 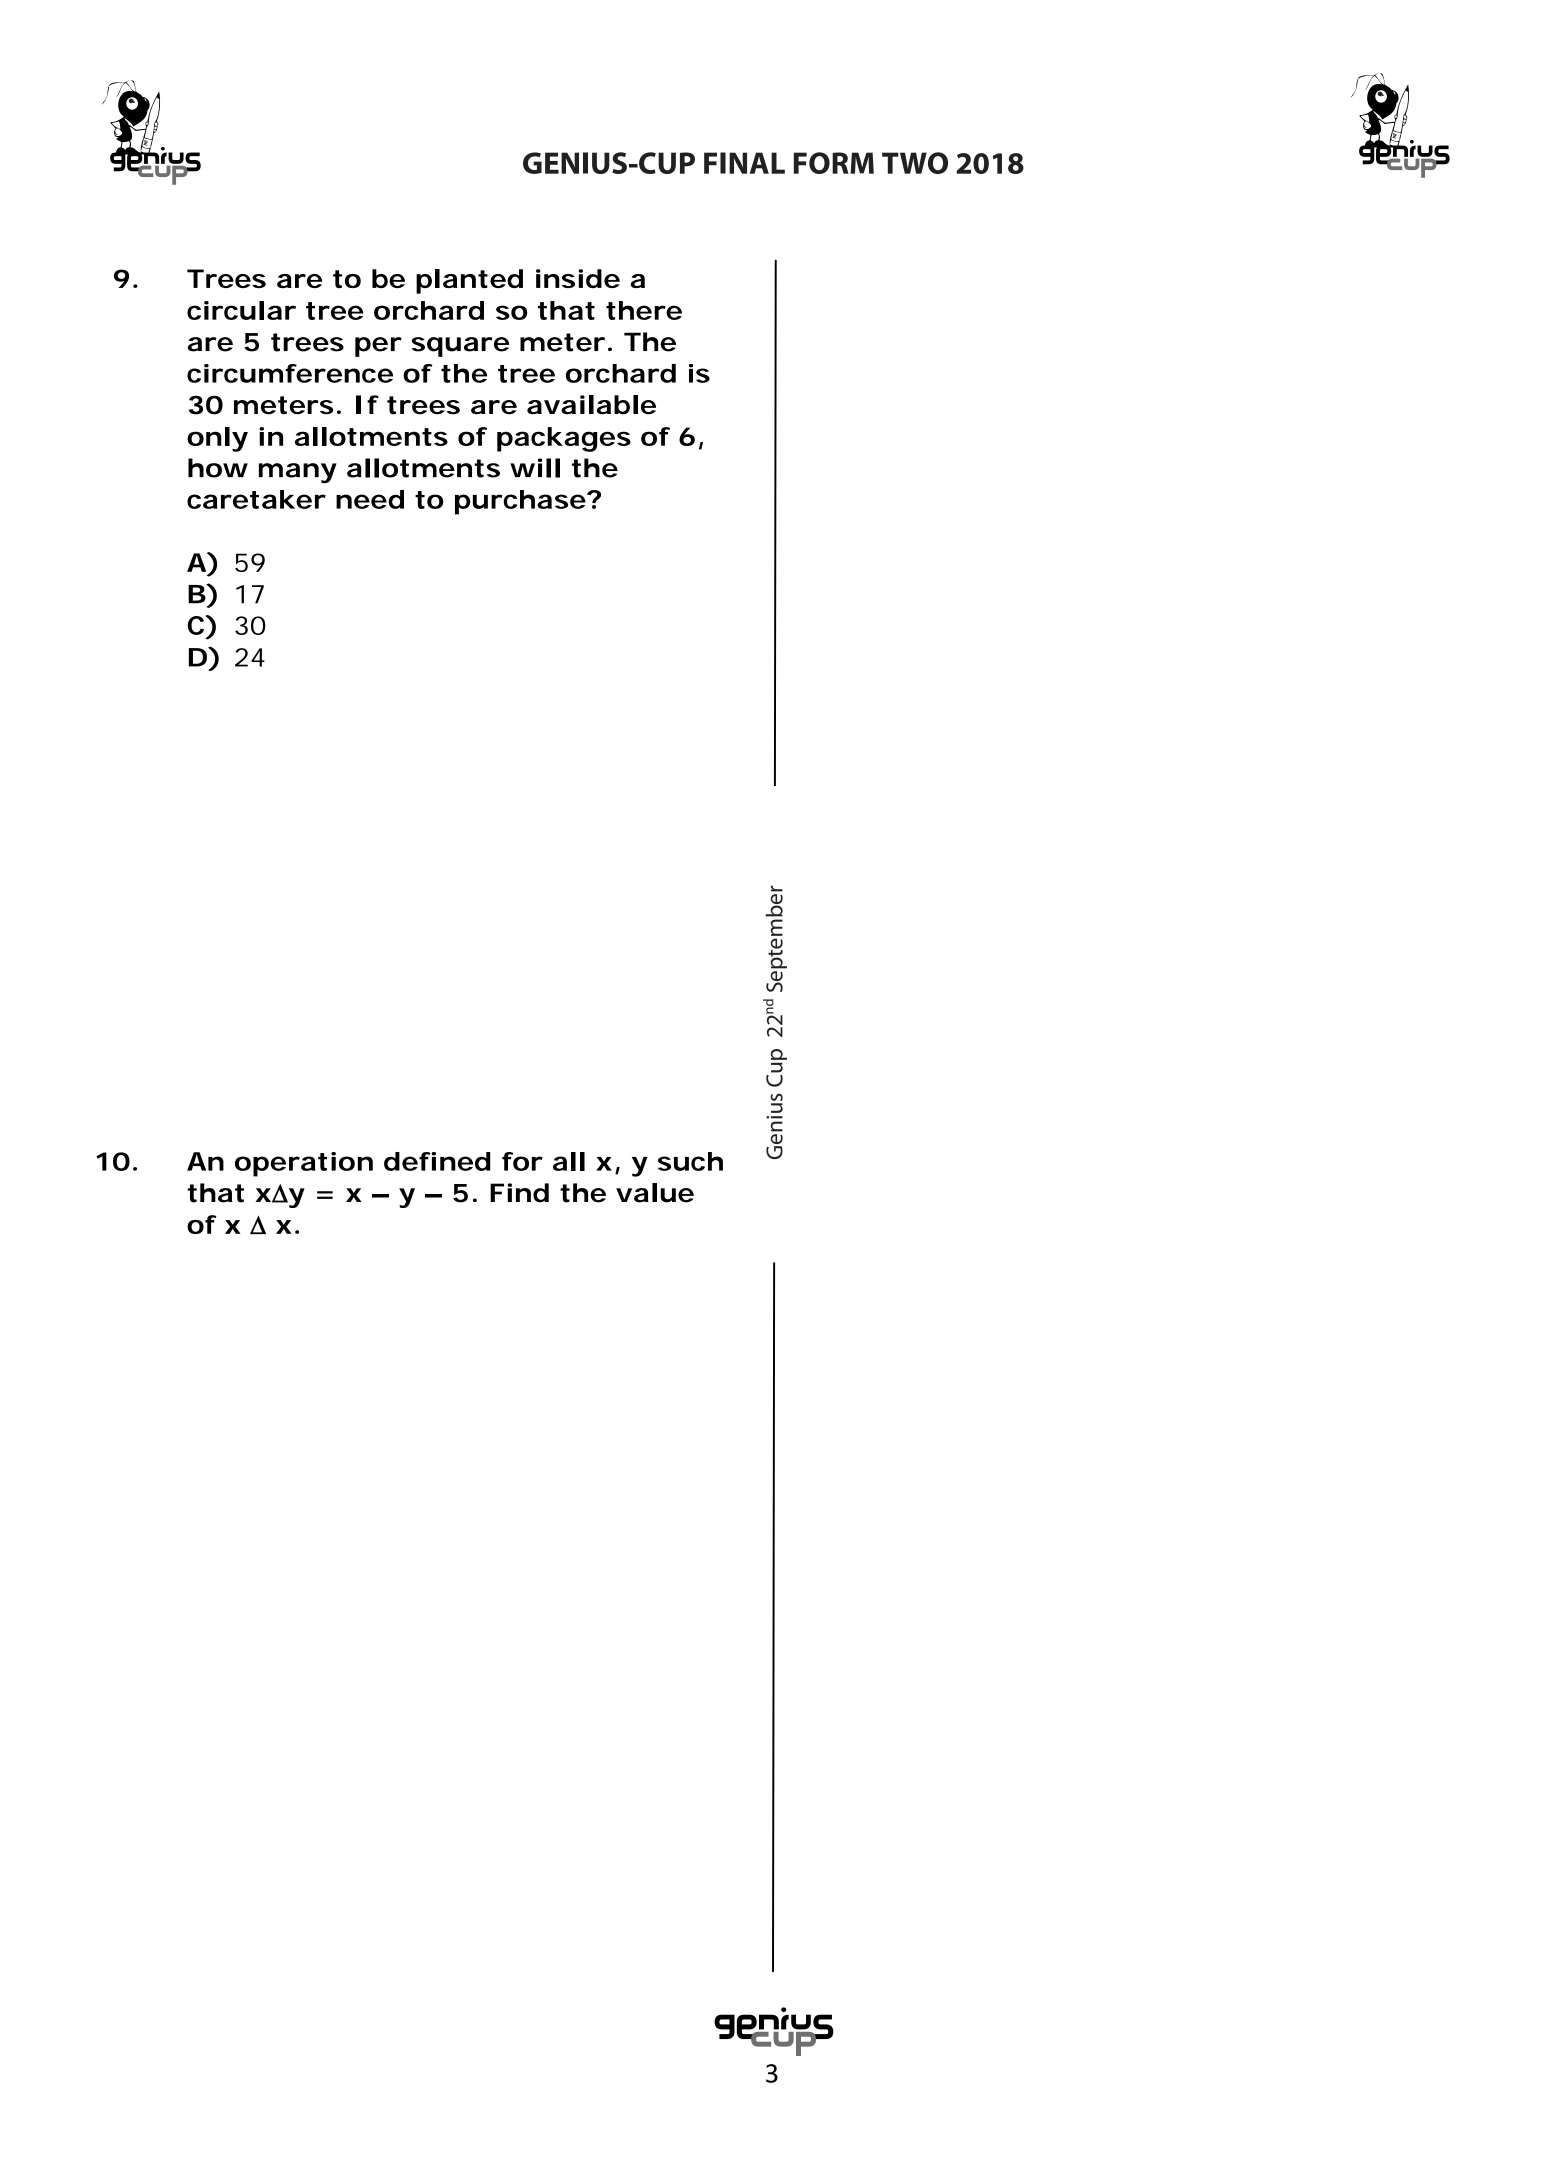 What do you see at coordinates (744, 163) in the screenshot?
I see `FINAL` at bounding box center [744, 163].
